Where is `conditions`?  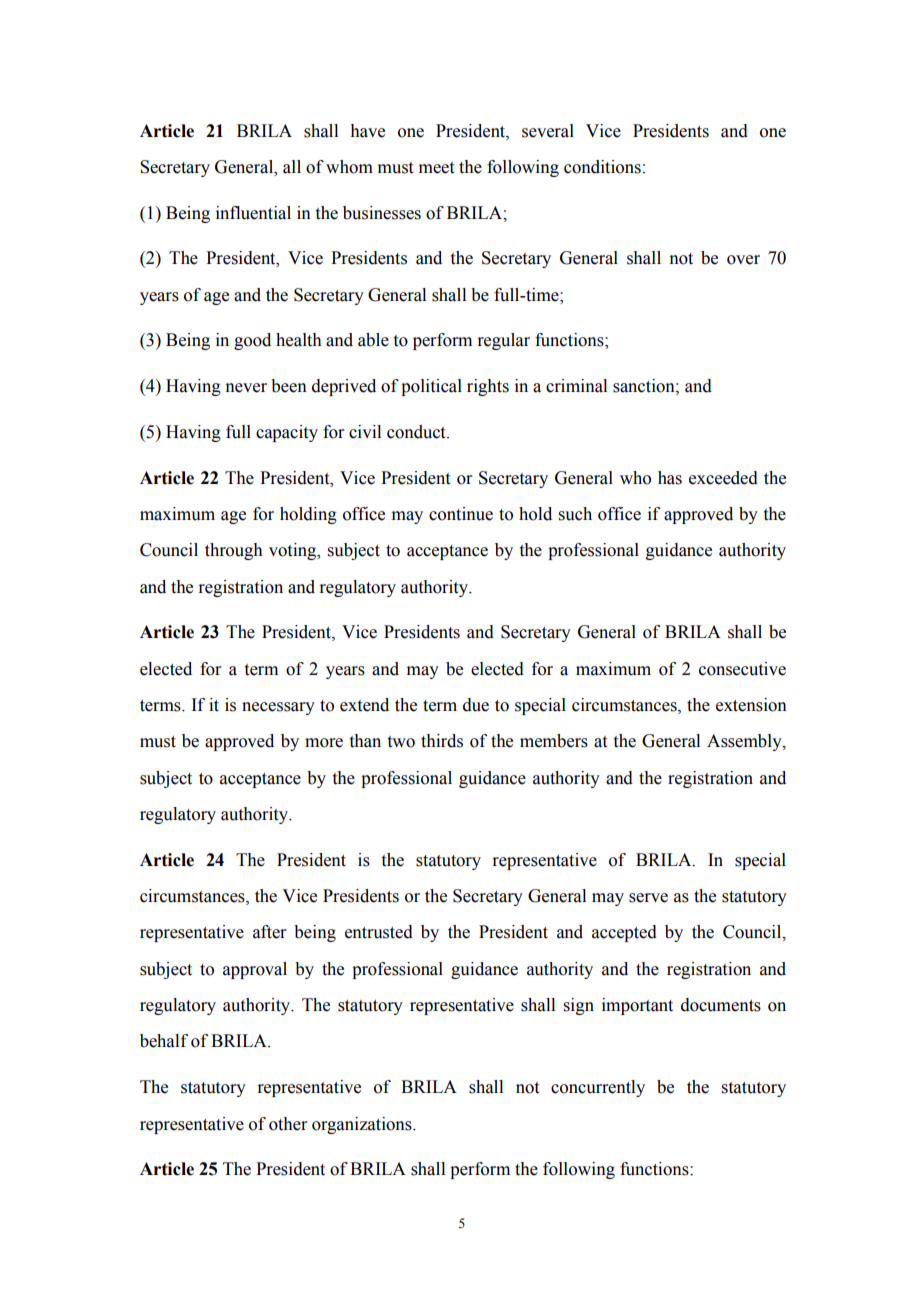
conditions is located at coordinates (602, 167).
